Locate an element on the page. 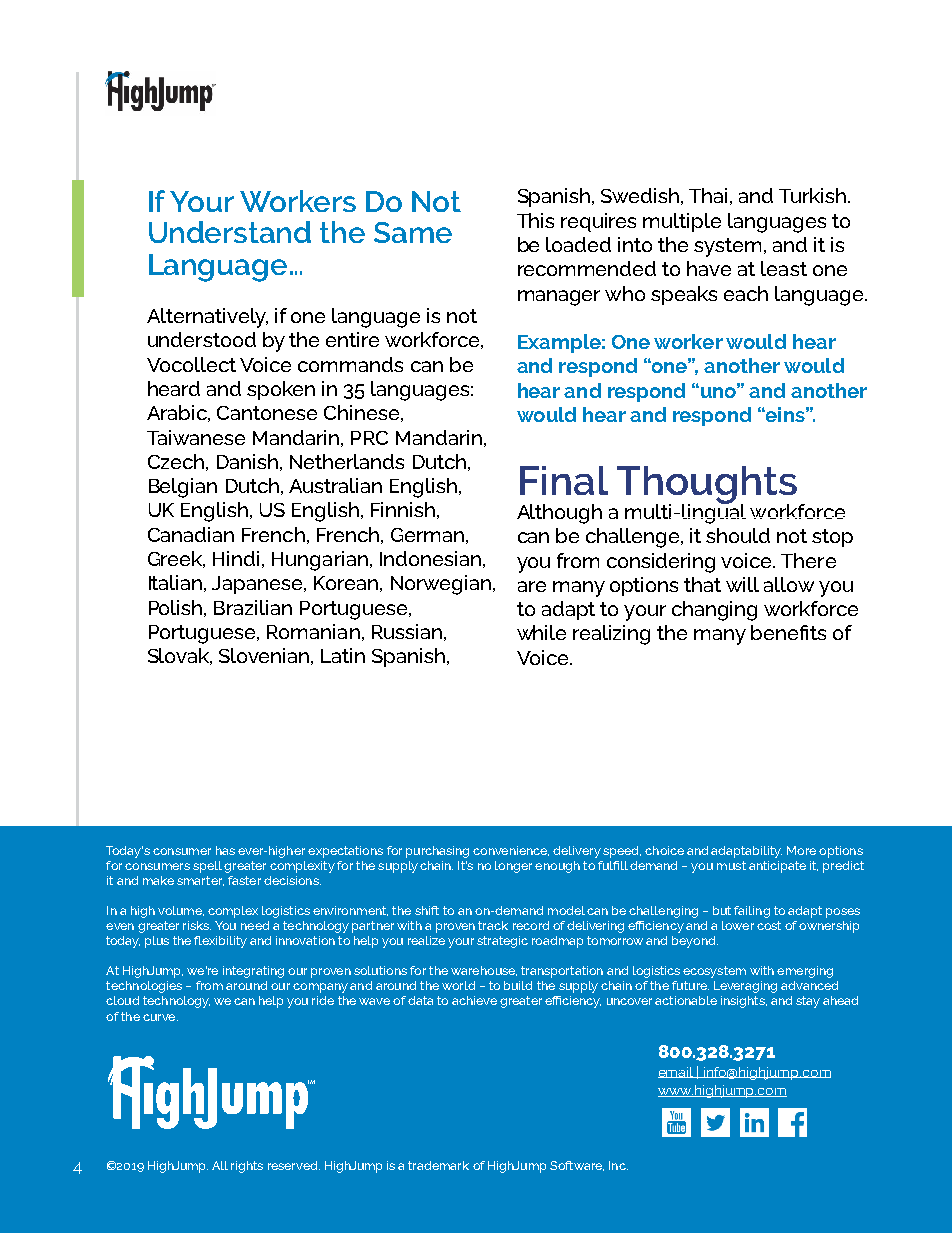  Thai is located at coordinates (708, 195).
